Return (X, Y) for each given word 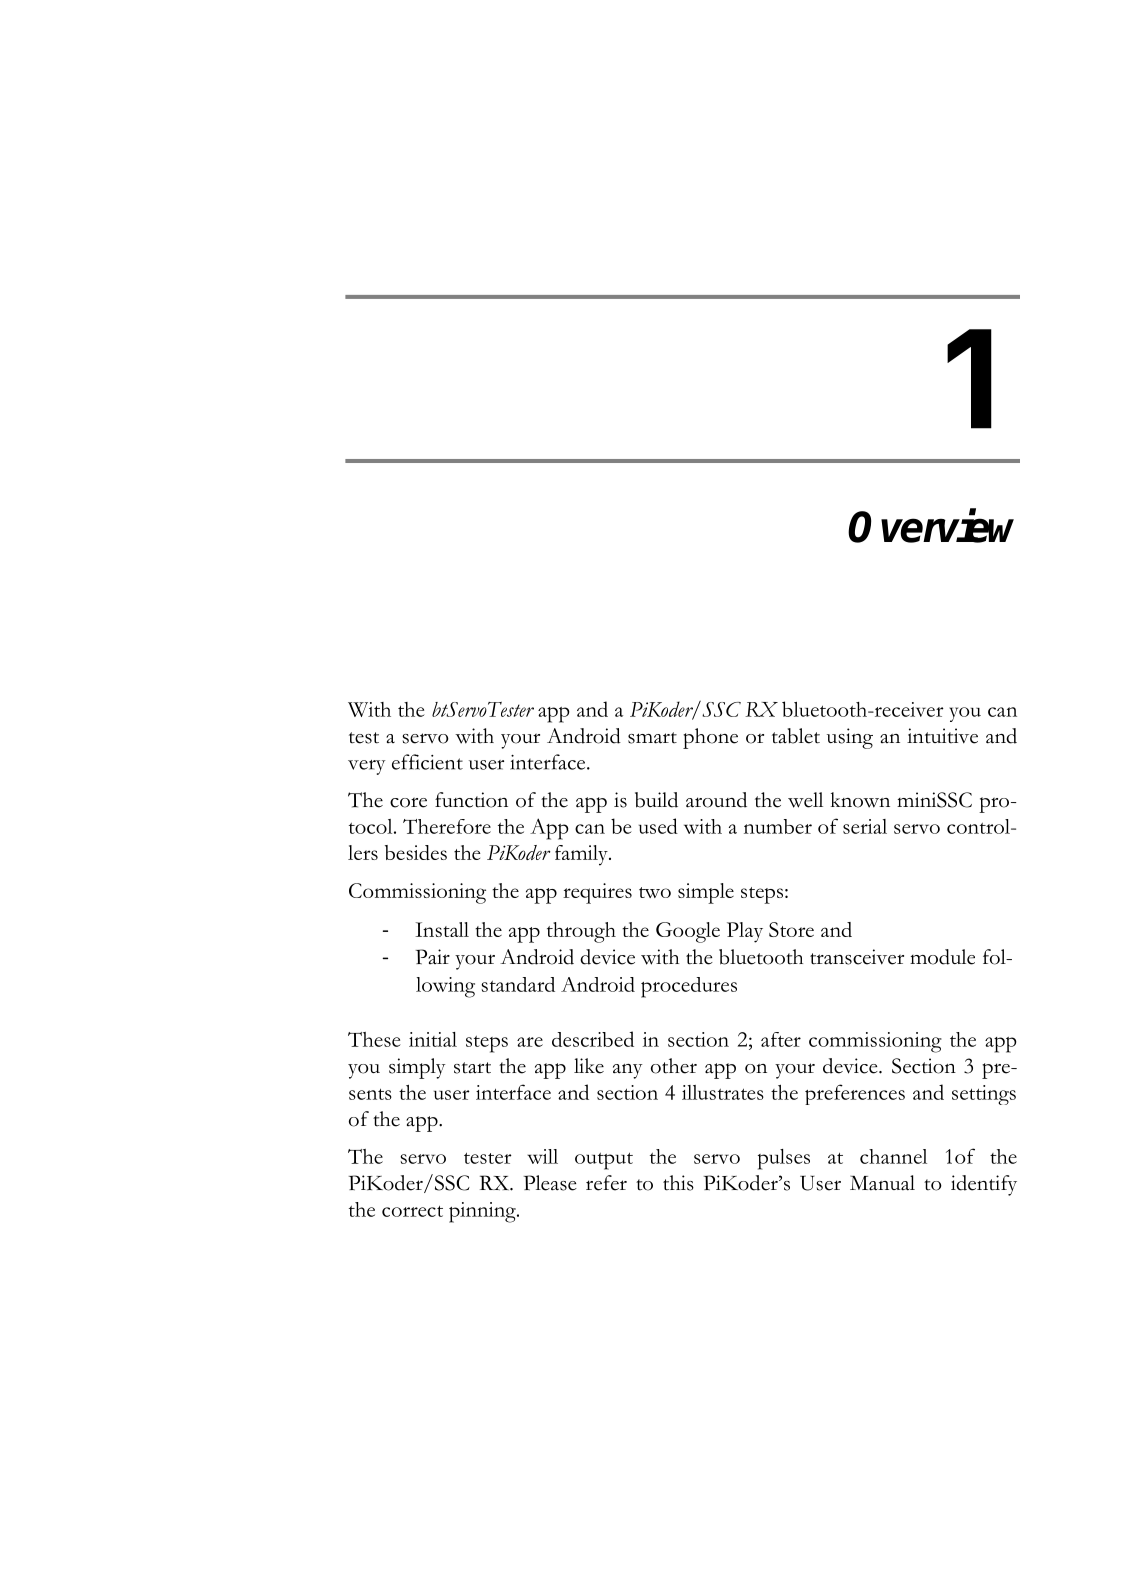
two (655, 892)
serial (865, 826)
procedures (689, 987)
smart (652, 738)
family (582, 855)
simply (417, 1068)
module (942, 957)
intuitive (942, 736)
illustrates (723, 1092)
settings (984, 1095)
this (678, 1183)
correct (412, 1211)
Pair (433, 957)
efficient (427, 762)
